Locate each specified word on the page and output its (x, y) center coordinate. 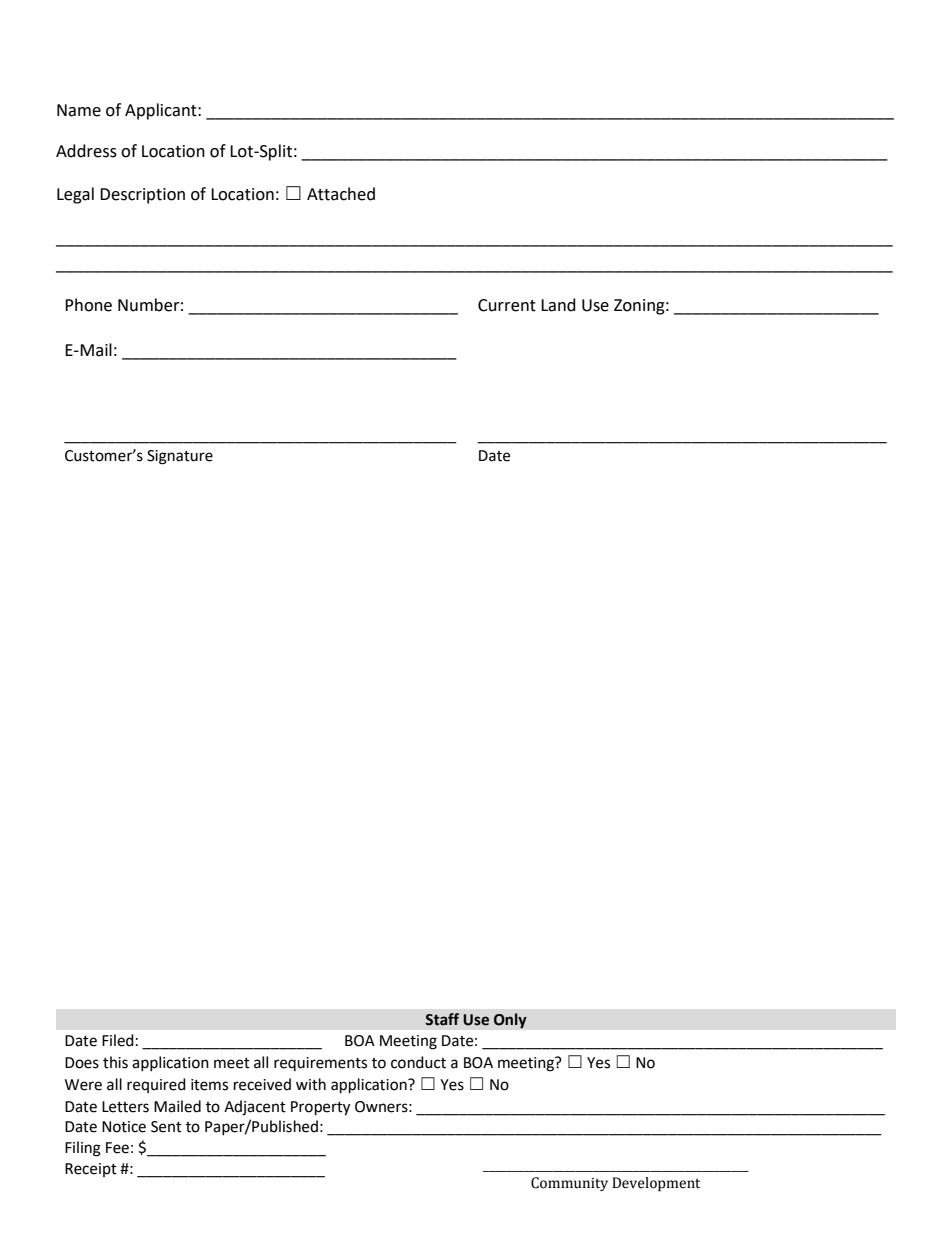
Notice (124, 1127)
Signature (180, 457)
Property (320, 1108)
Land (558, 305)
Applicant (162, 111)
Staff (442, 1019)
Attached (341, 194)
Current (507, 305)
